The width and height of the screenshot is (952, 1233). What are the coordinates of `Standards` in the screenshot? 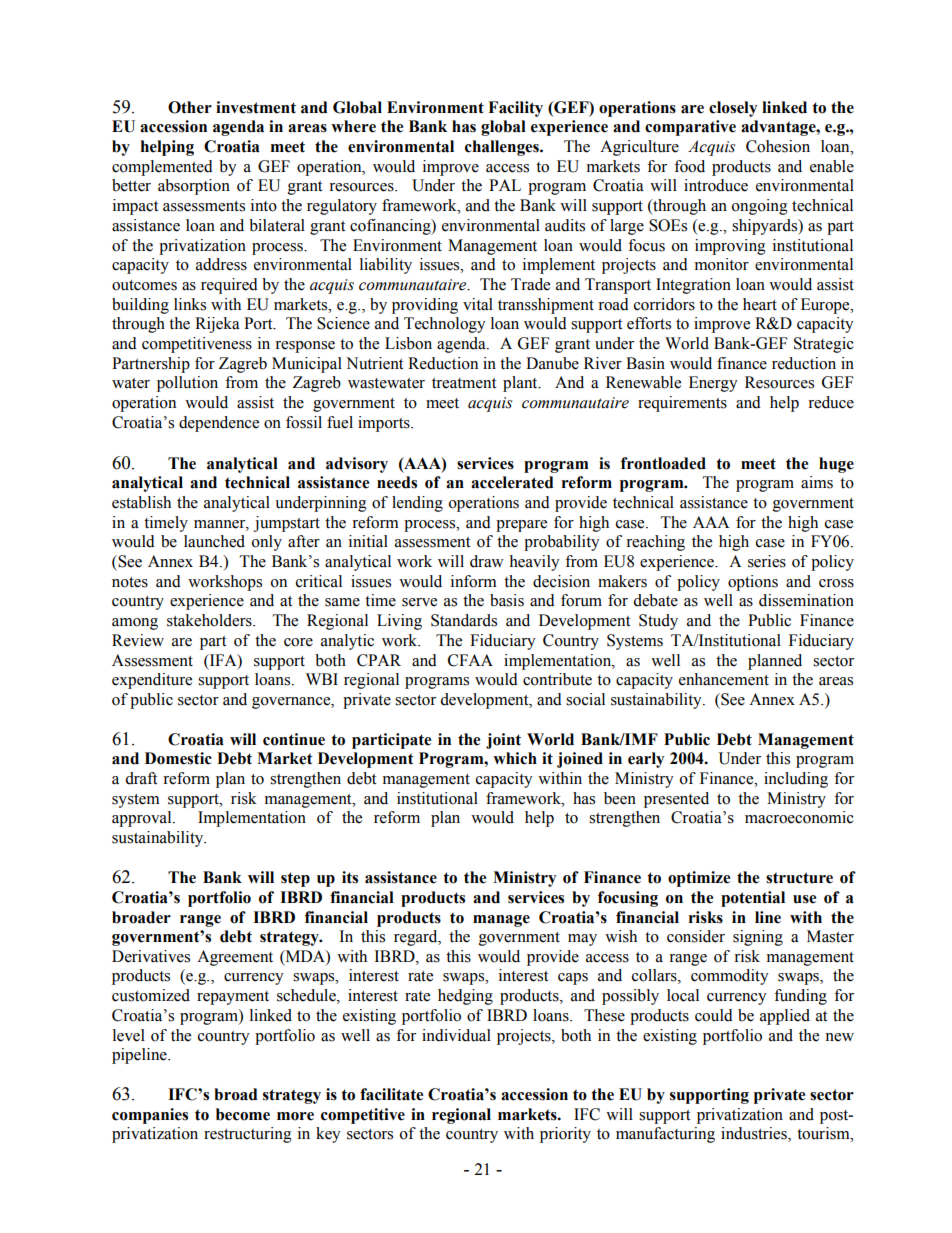 It's located at (464, 620).
